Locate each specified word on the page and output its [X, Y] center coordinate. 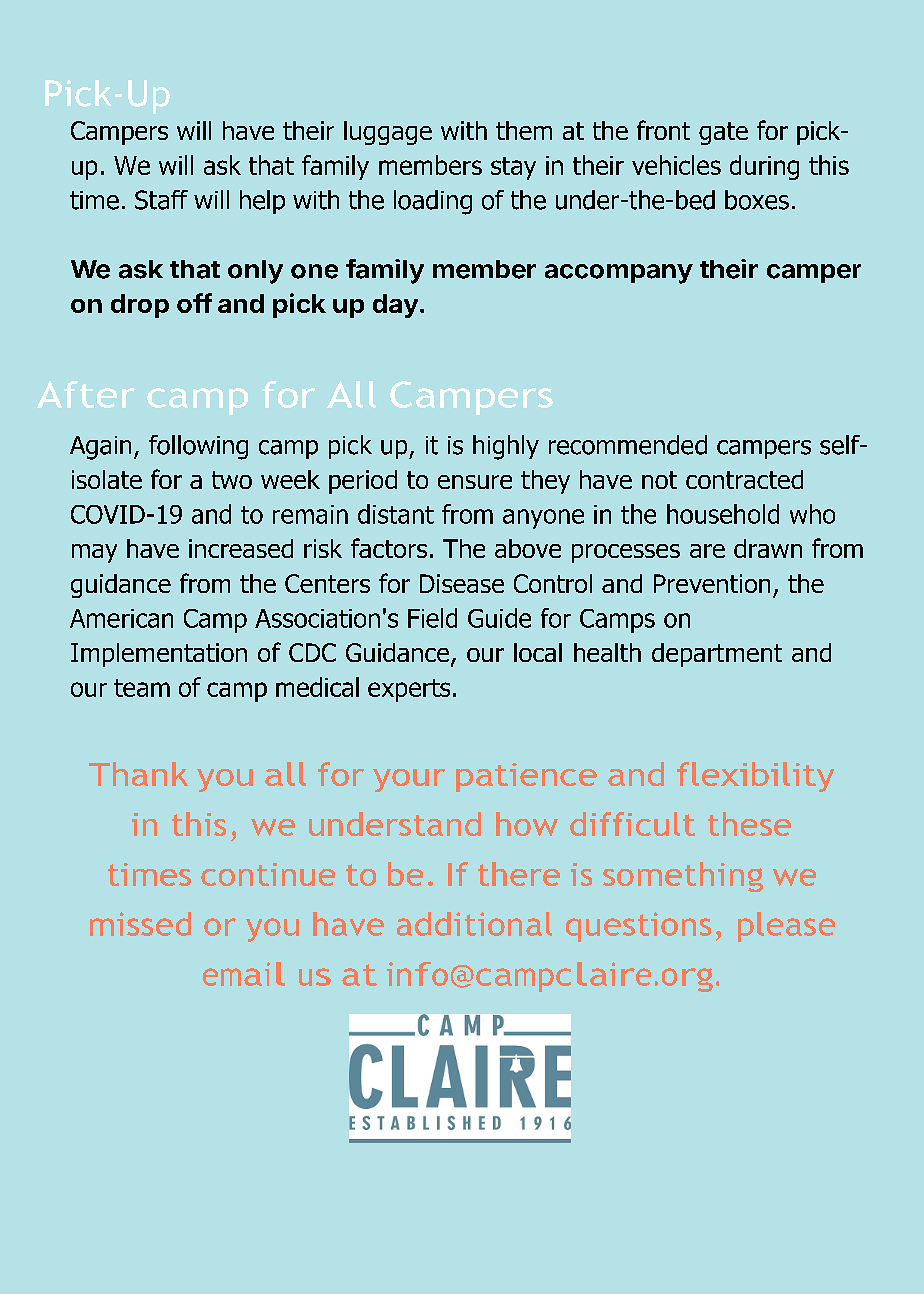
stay [513, 168]
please [786, 927]
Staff [161, 200]
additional [474, 924]
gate [723, 133]
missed [140, 924]
